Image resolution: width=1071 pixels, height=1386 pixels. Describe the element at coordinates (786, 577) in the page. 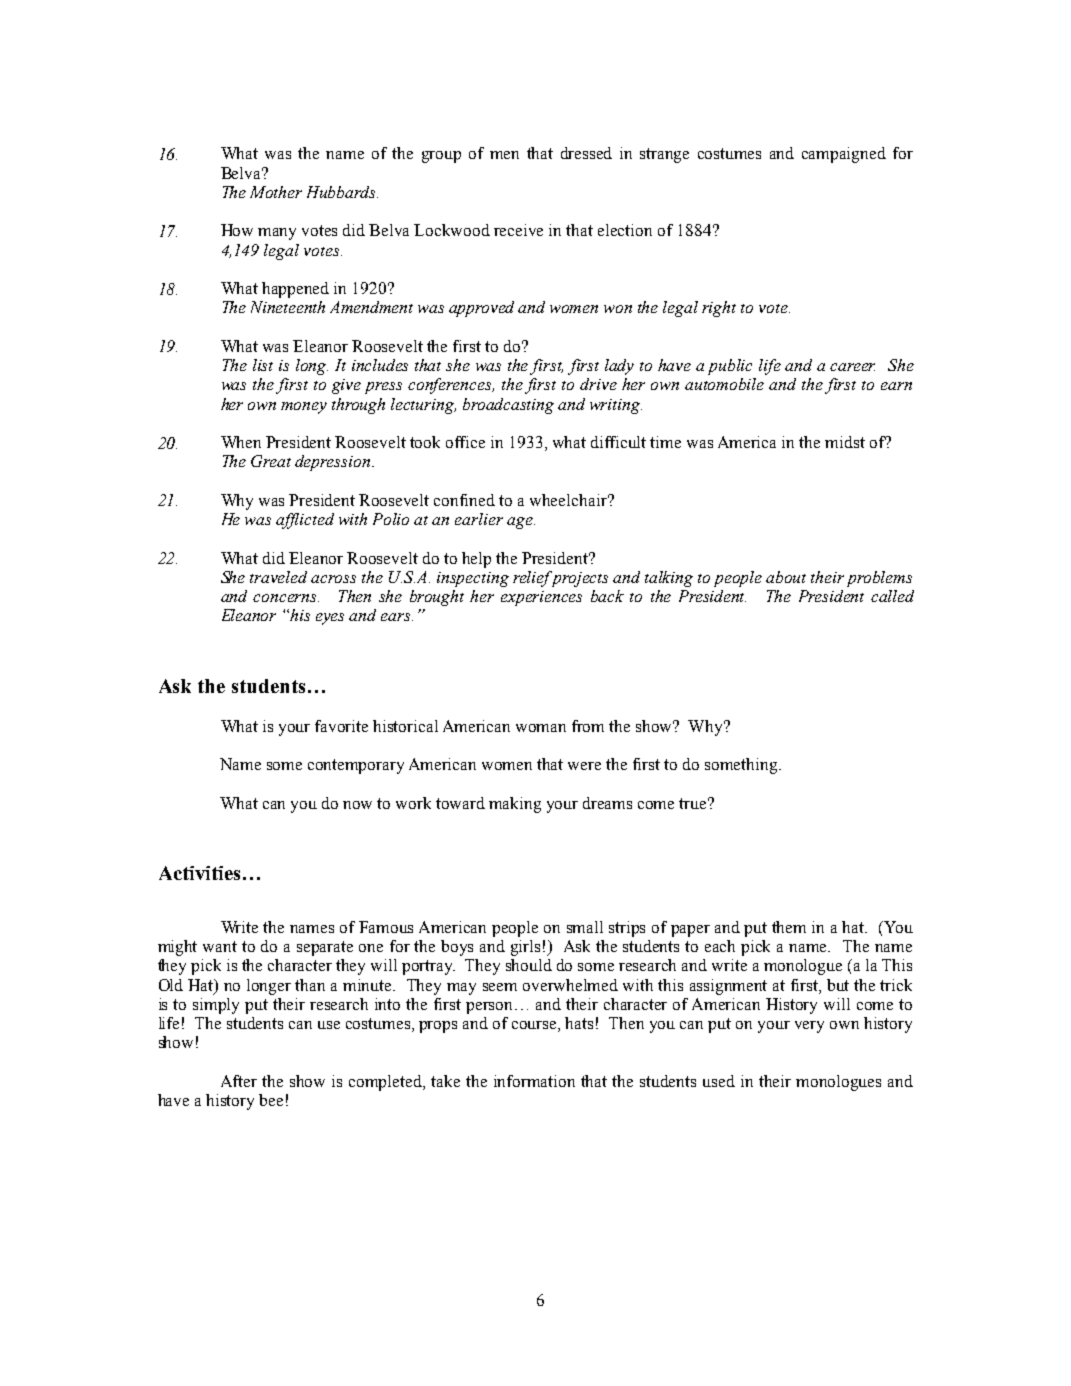

I see `about` at that location.
